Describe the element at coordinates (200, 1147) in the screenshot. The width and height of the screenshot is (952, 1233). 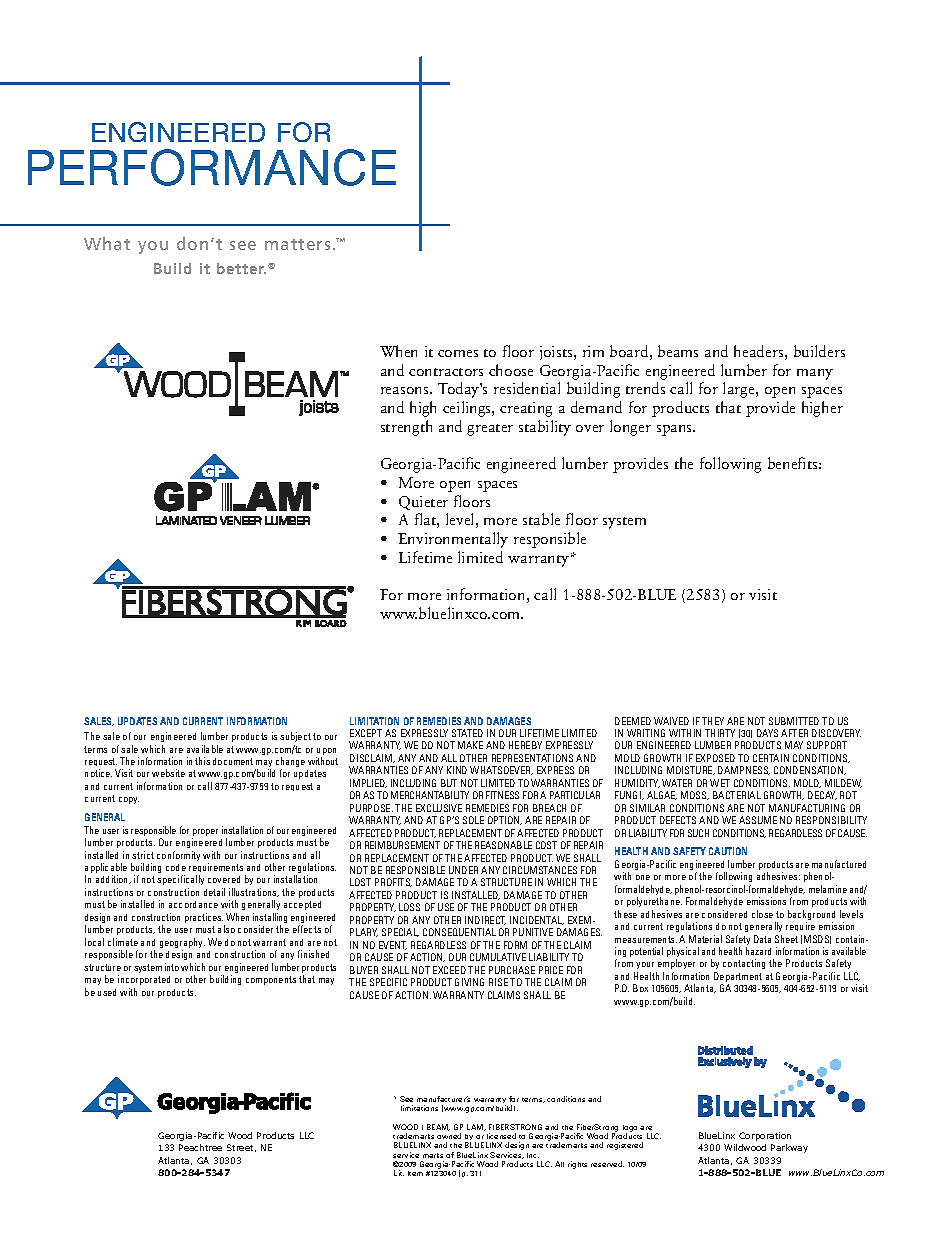
I see `Peachtree` at that location.
